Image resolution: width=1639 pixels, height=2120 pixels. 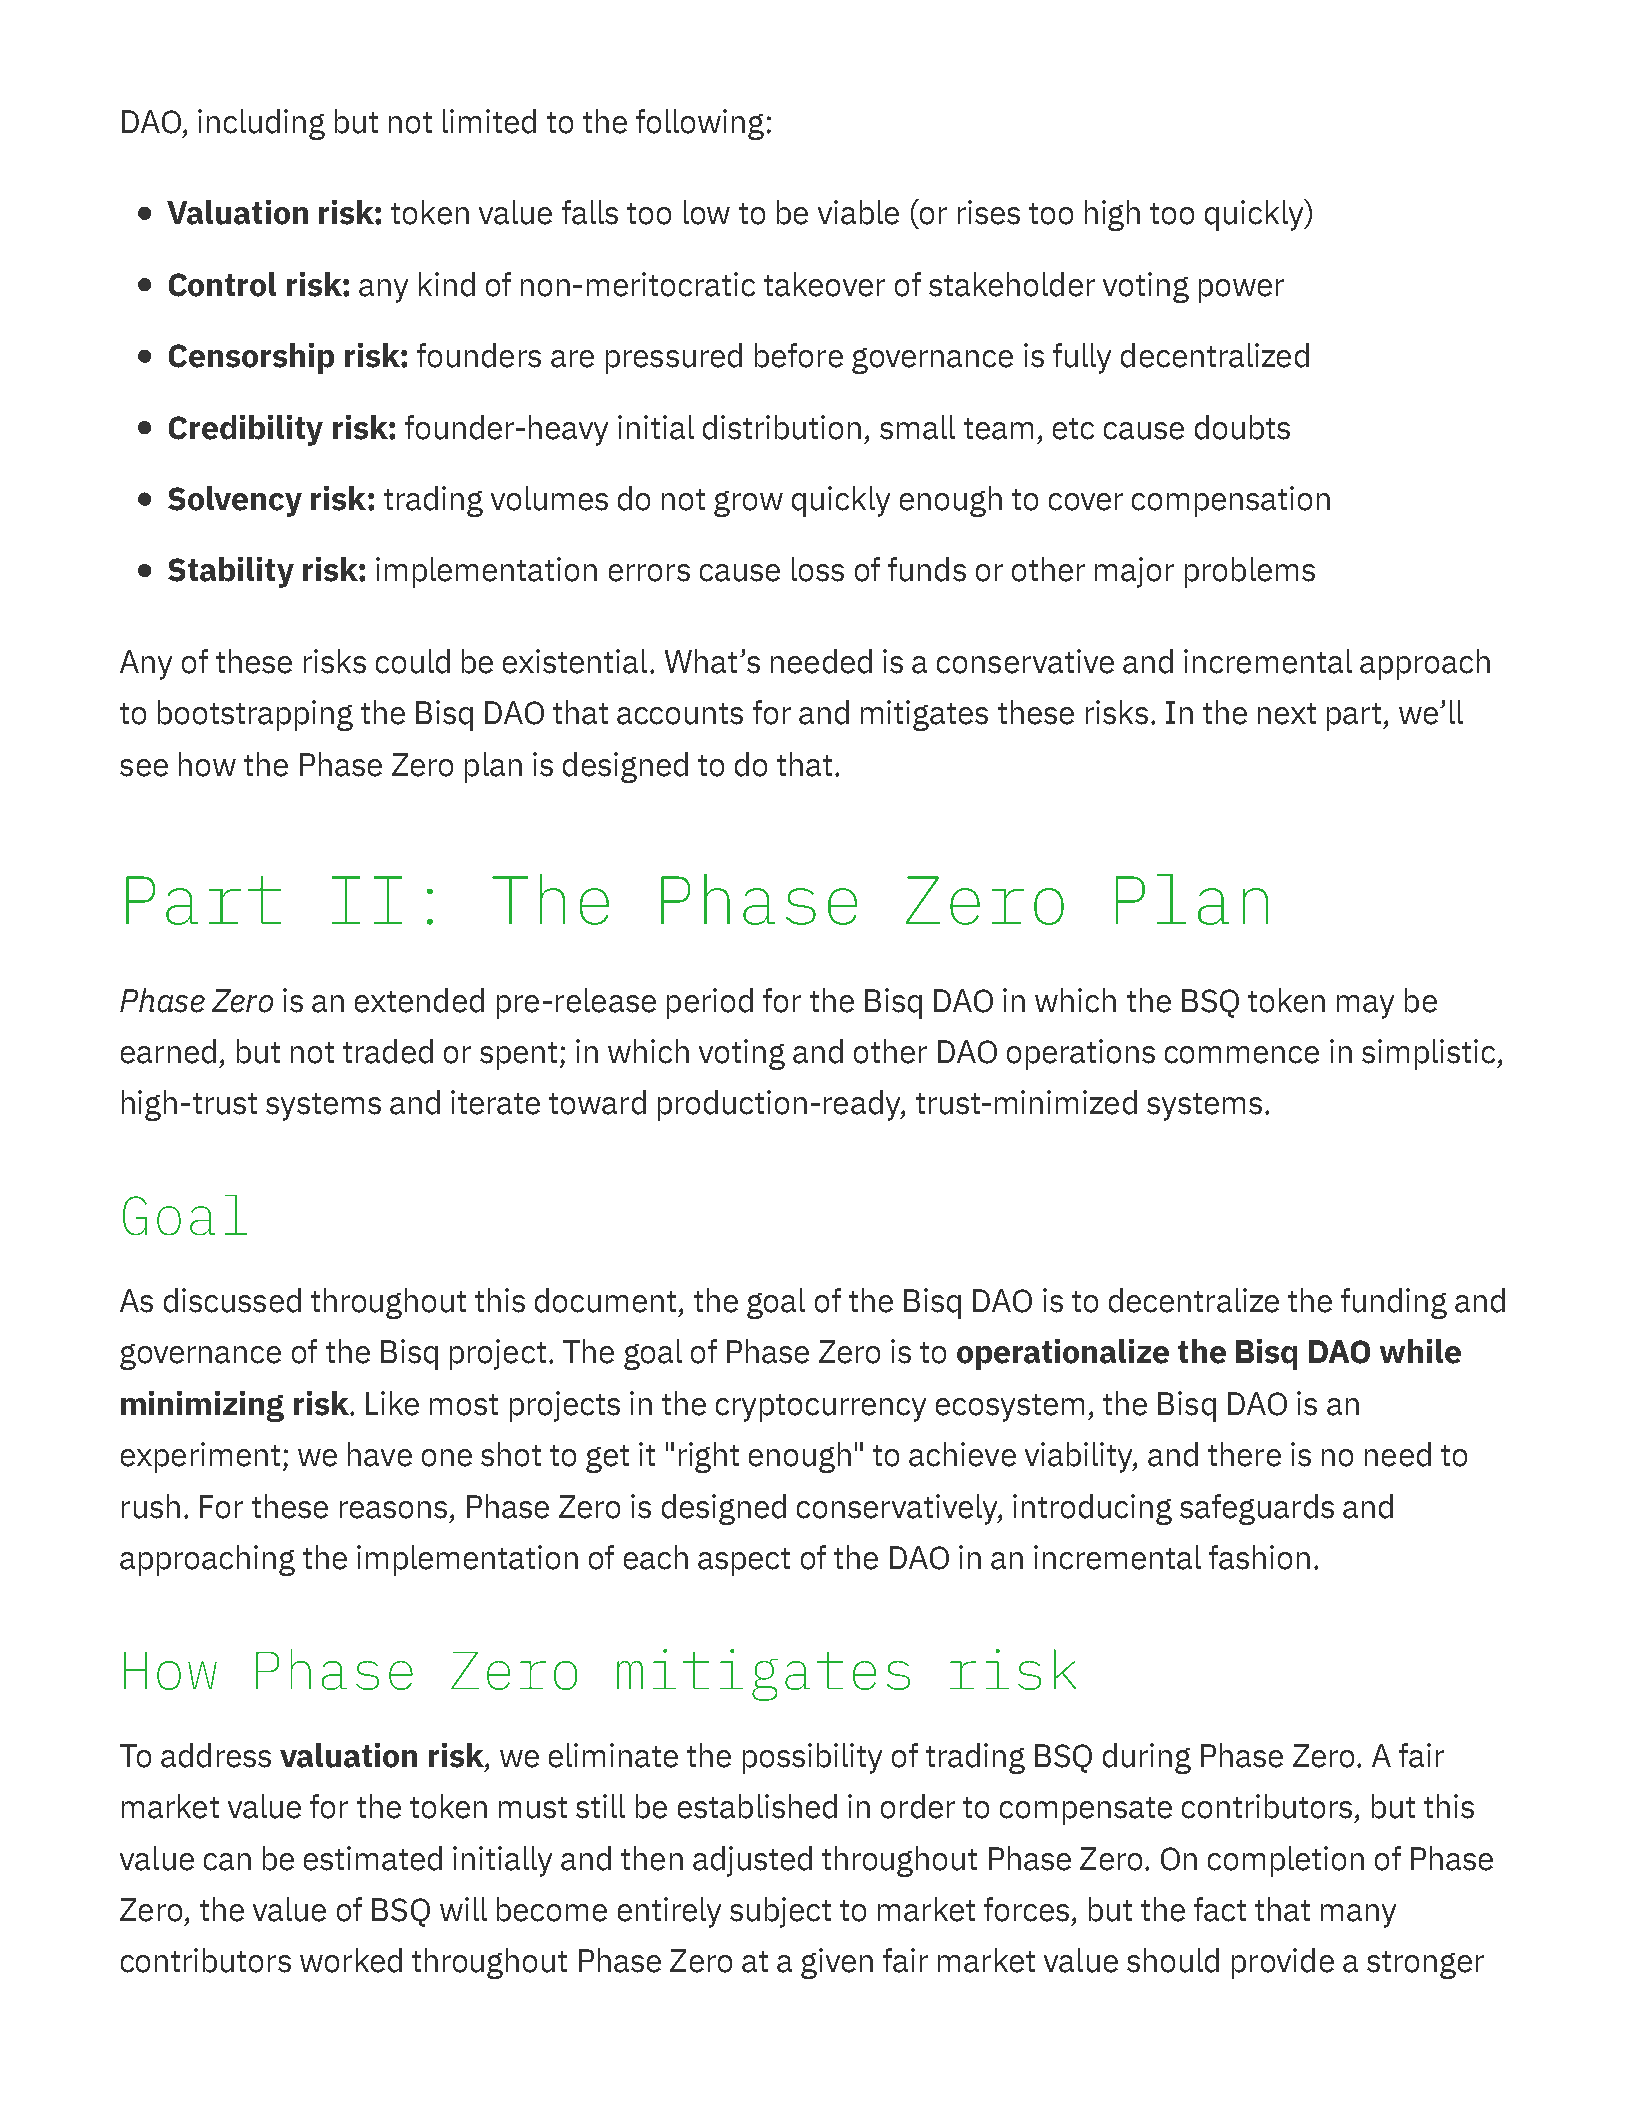 I want to click on bootstrapping, so click(x=255, y=715).
